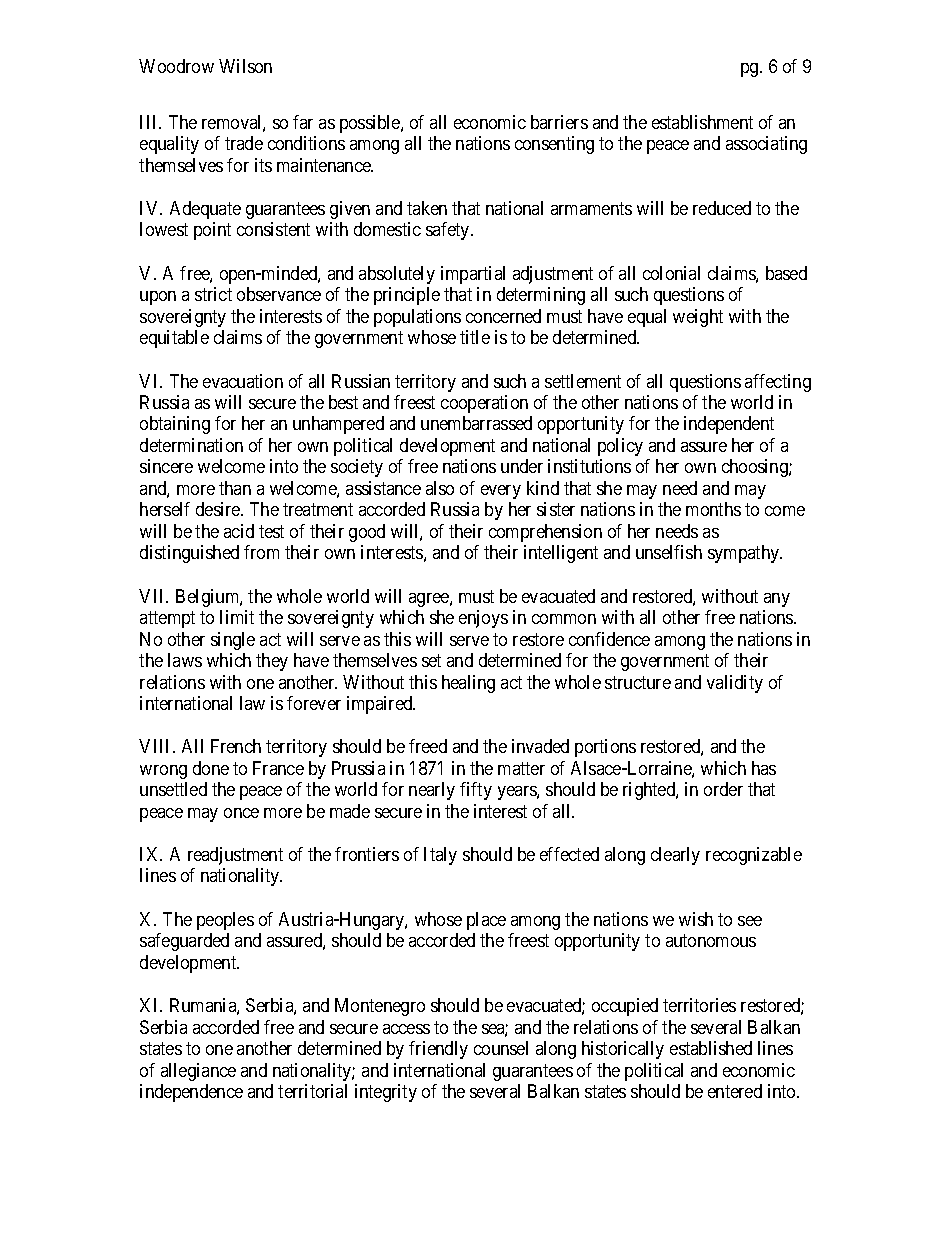  Describe the element at coordinates (521, 768) in the page. I see `matter` at that location.
